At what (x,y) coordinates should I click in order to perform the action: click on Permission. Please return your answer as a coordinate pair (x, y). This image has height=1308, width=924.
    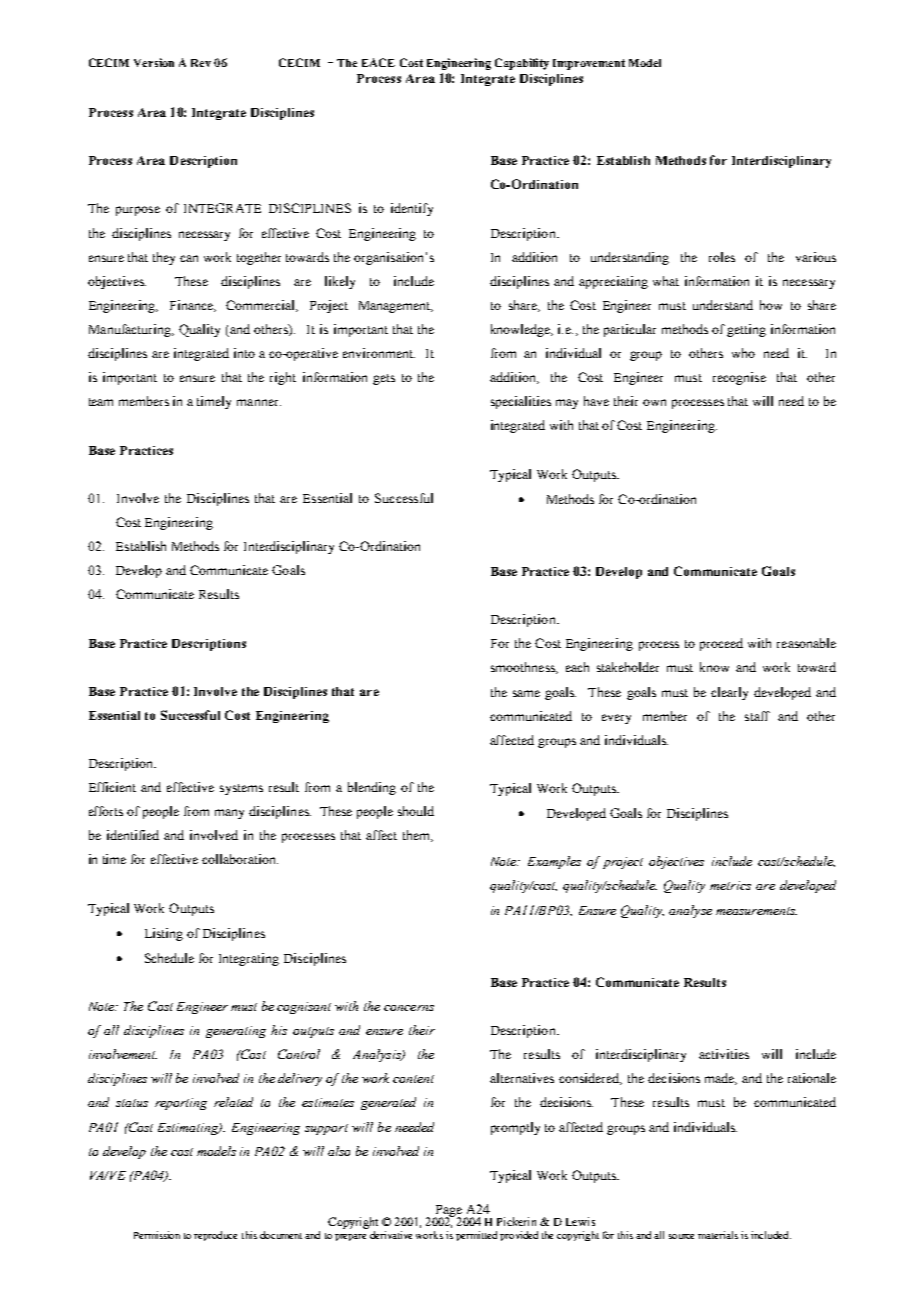
    Looking at the image, I should click on (157, 1235).
